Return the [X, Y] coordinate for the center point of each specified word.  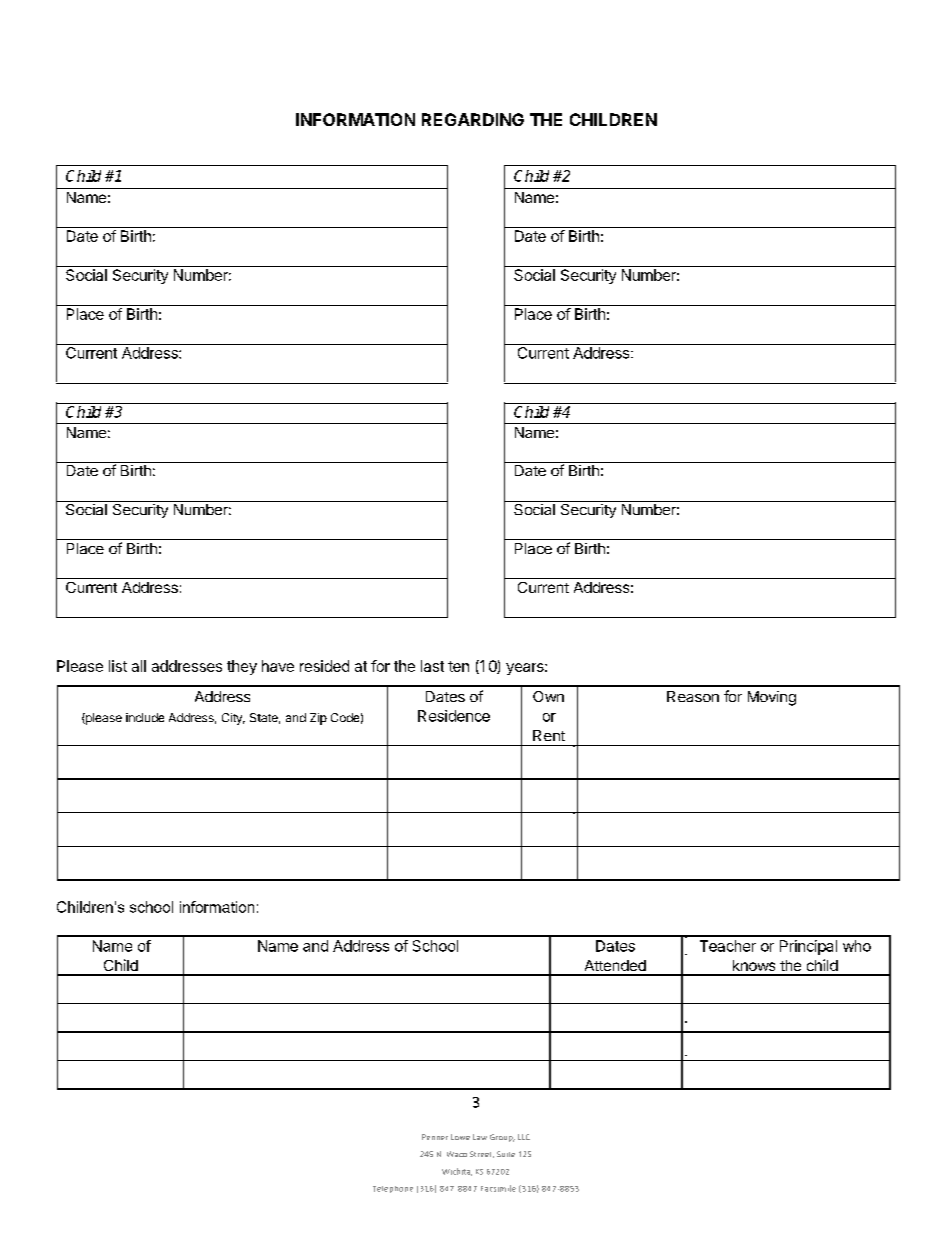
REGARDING [473, 119]
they [242, 667]
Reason [693, 696]
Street [482, 1154]
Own [548, 696]
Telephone [393, 1189]
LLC [524, 1137]
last [432, 666]
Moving [772, 698]
